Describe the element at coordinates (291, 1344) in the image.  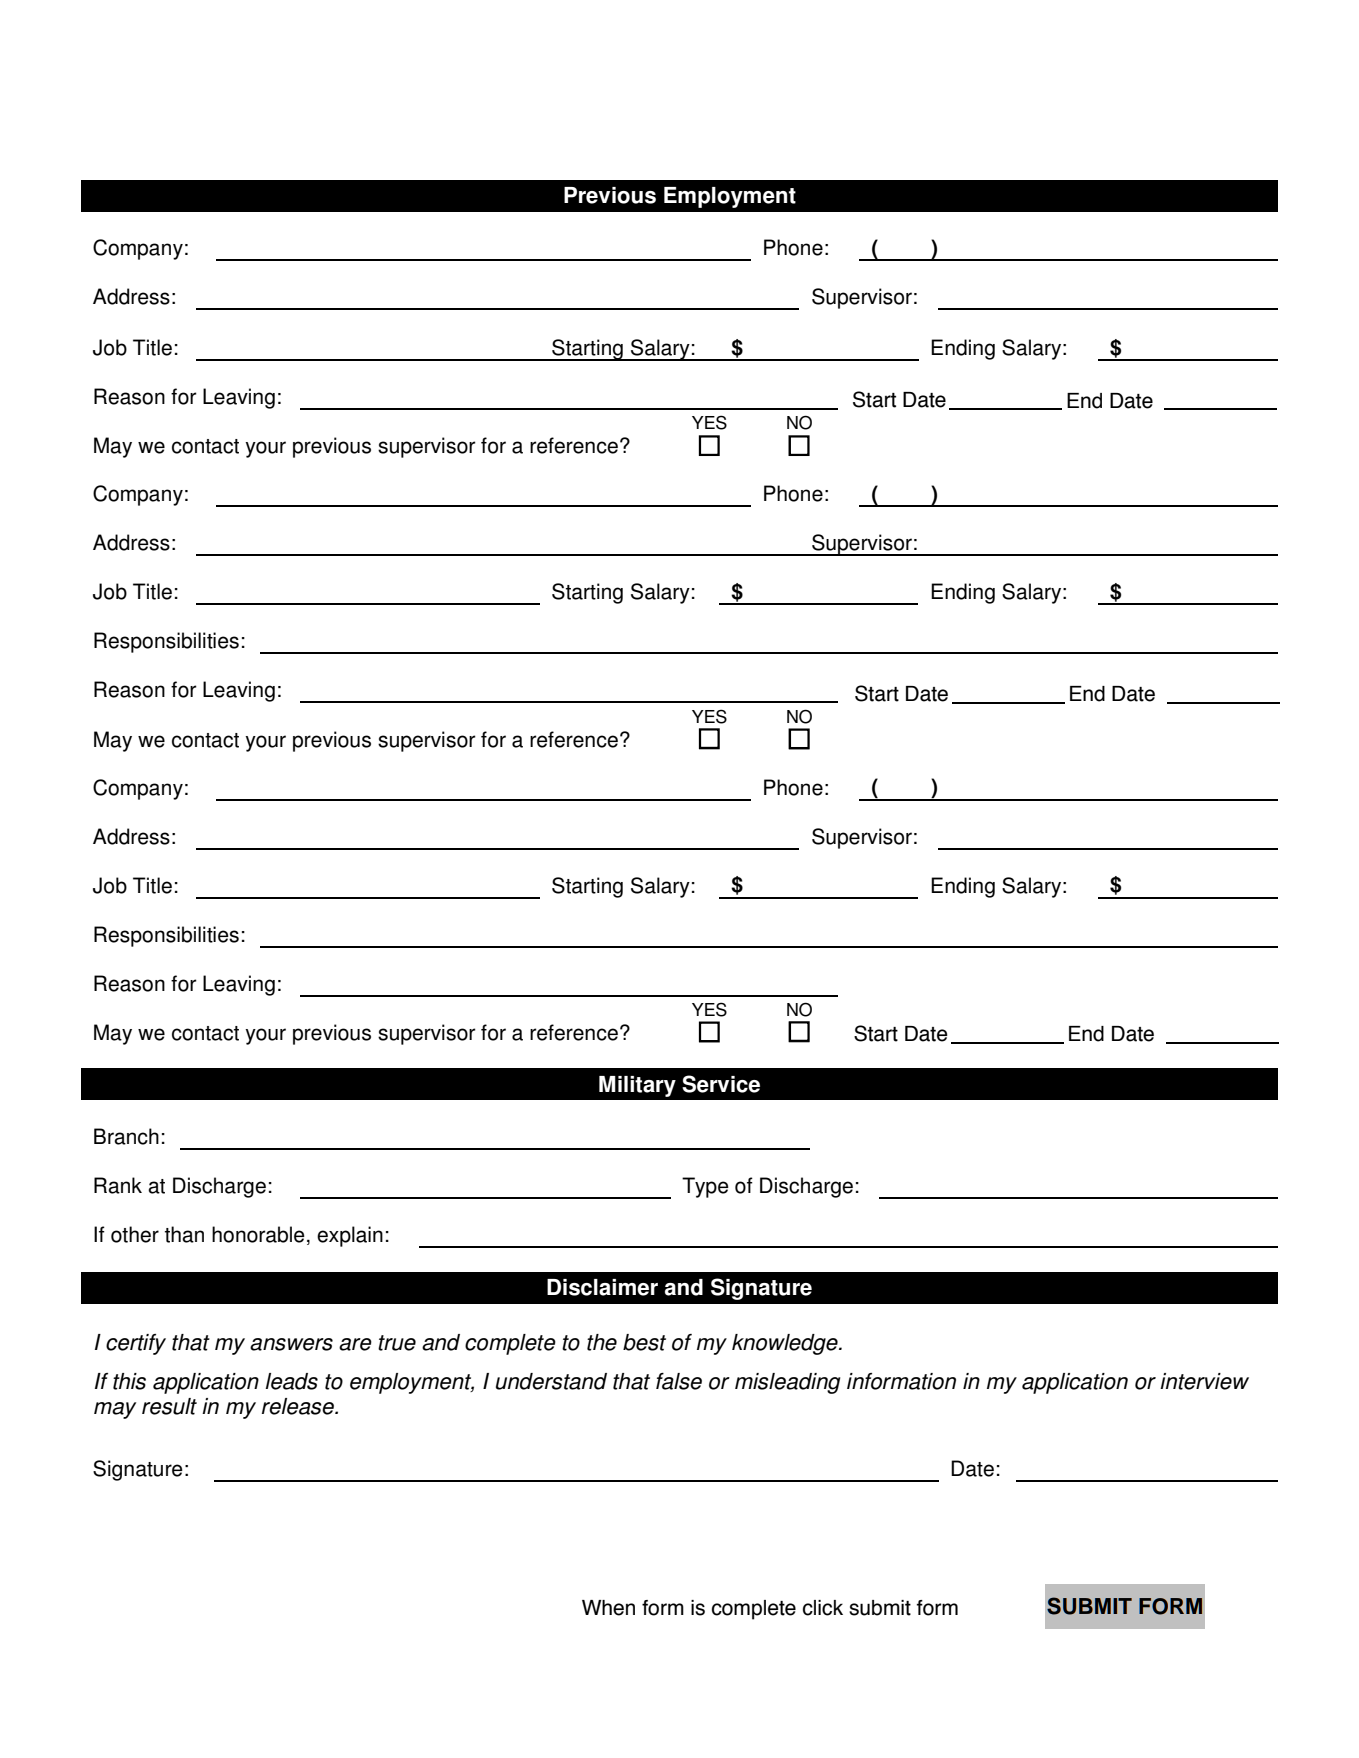
I see `answers` at that location.
